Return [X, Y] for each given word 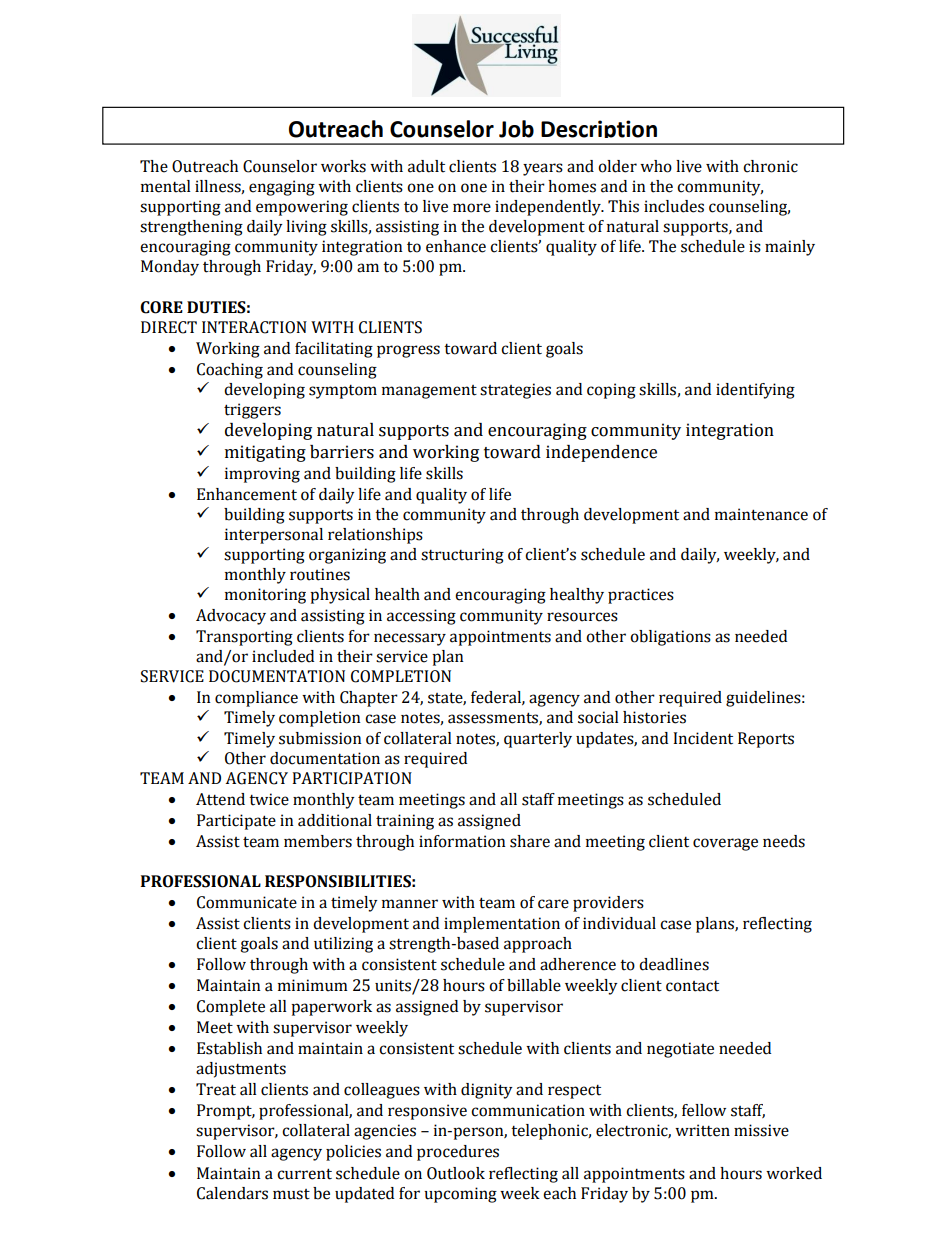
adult [426, 166]
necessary [410, 639]
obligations [670, 638]
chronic [770, 166]
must [291, 1194]
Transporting [244, 638]
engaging [282, 188]
